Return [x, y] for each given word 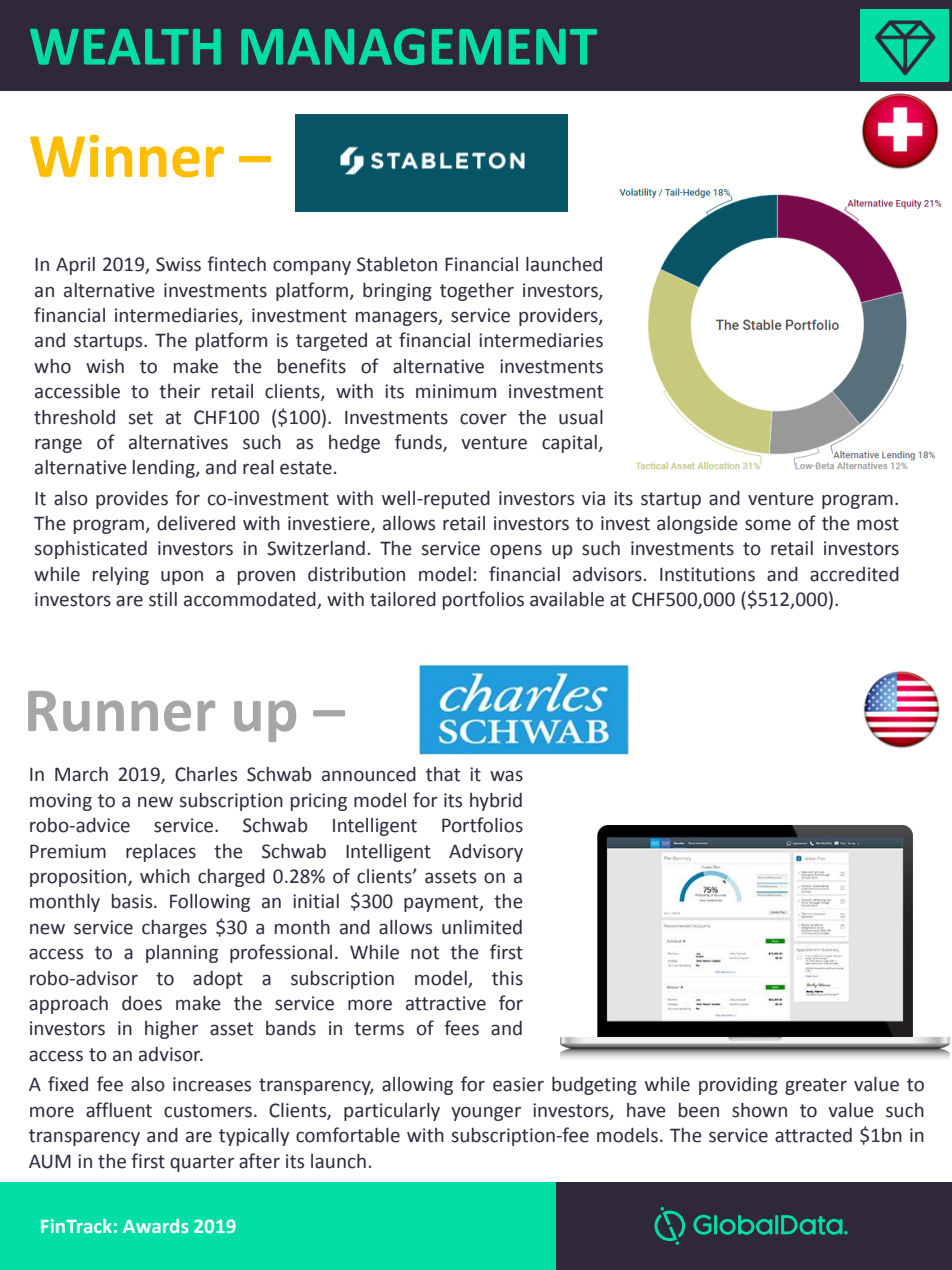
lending [165, 469]
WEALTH [125, 47]
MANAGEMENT [419, 46]
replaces [161, 853]
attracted [813, 1135]
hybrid [496, 802]
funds [419, 443]
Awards [156, 1226]
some [768, 525]
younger [486, 1113]
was [506, 776]
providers [559, 317]
